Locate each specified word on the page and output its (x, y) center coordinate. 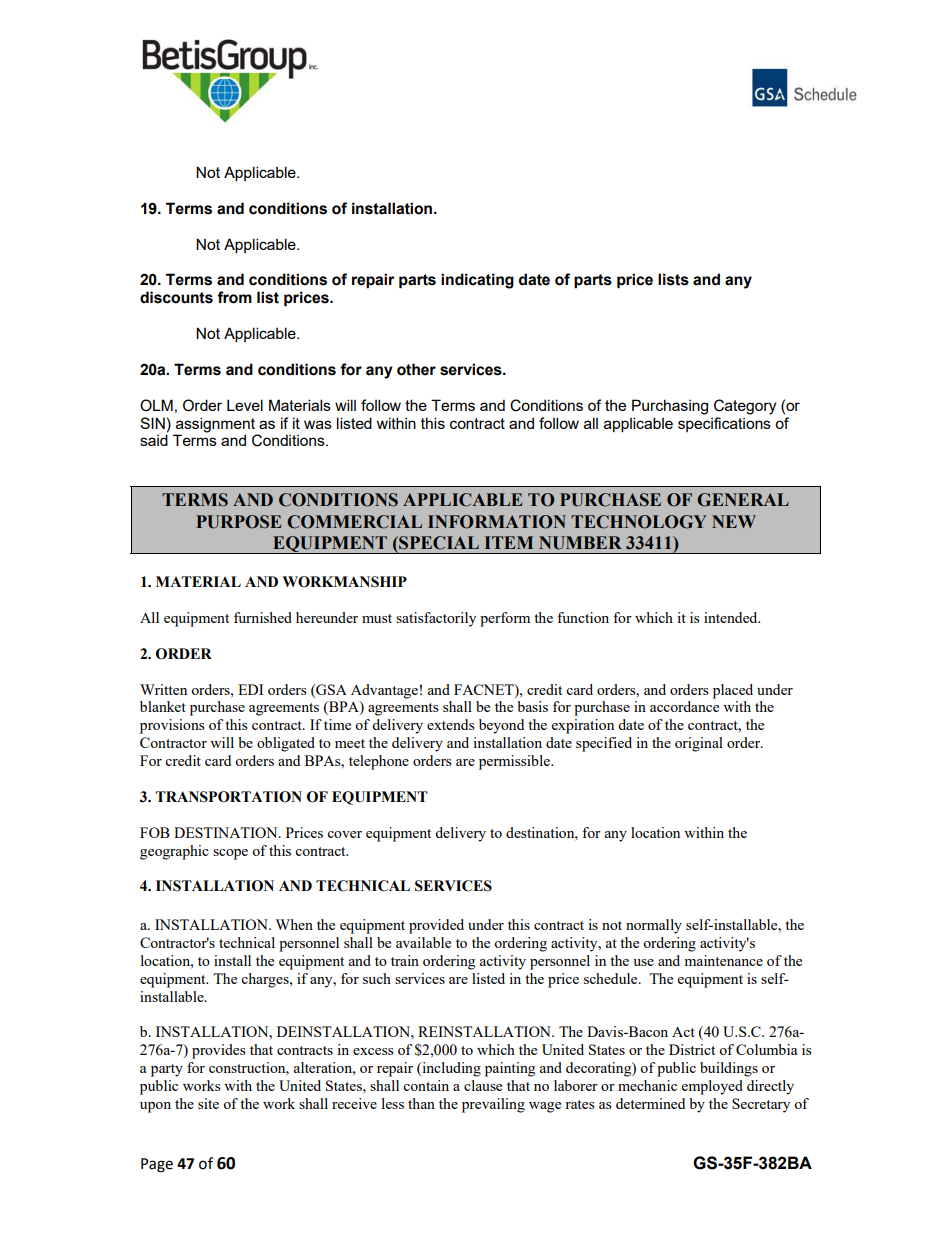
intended (732, 617)
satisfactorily (436, 619)
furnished (263, 617)
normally (654, 926)
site (208, 1103)
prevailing (493, 1105)
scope (230, 854)
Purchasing (670, 407)
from (234, 297)
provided (436, 926)
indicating (477, 281)
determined (650, 1103)
